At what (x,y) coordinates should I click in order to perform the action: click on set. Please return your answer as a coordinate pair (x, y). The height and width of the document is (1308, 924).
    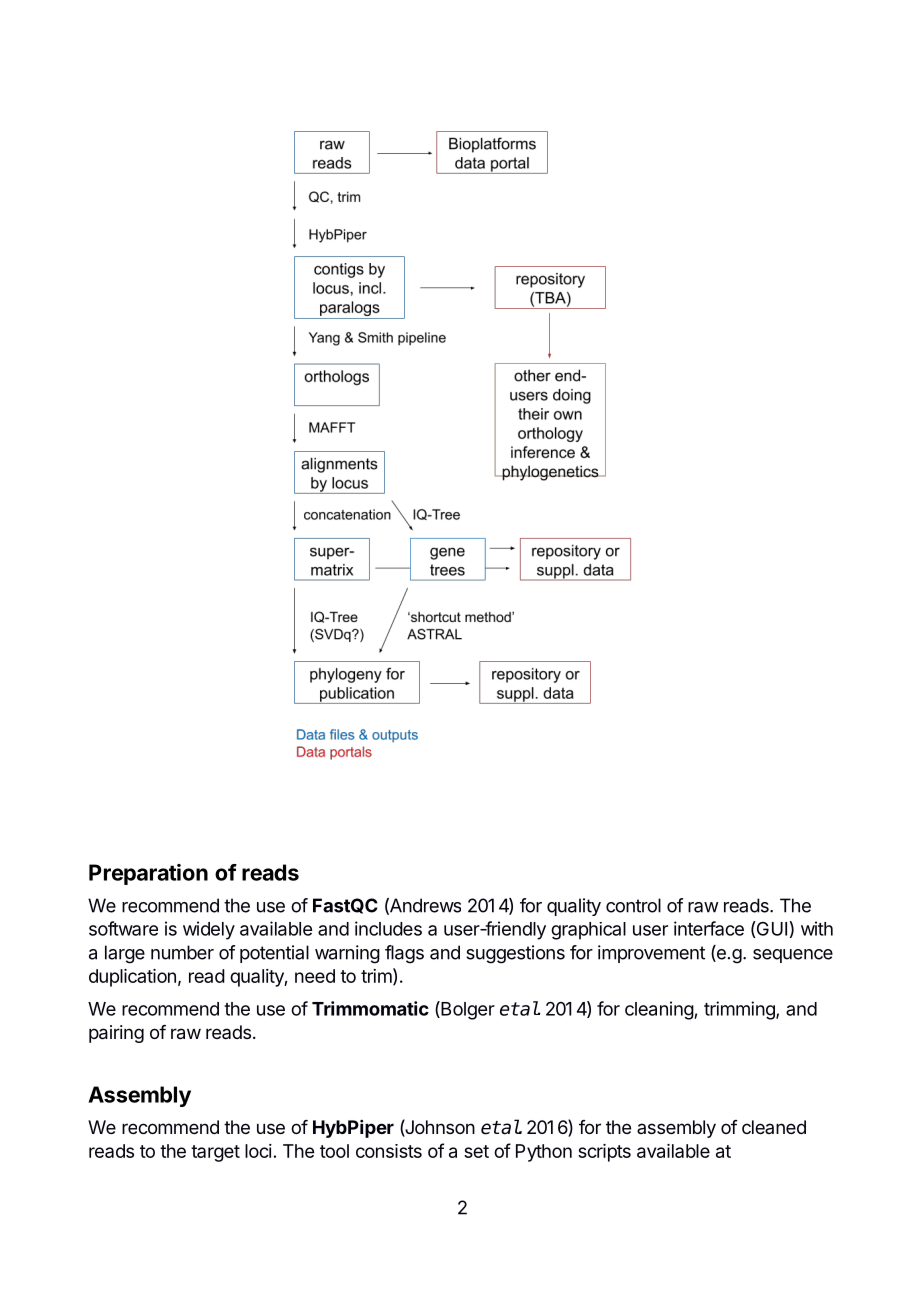
    Looking at the image, I should click on (476, 1151).
